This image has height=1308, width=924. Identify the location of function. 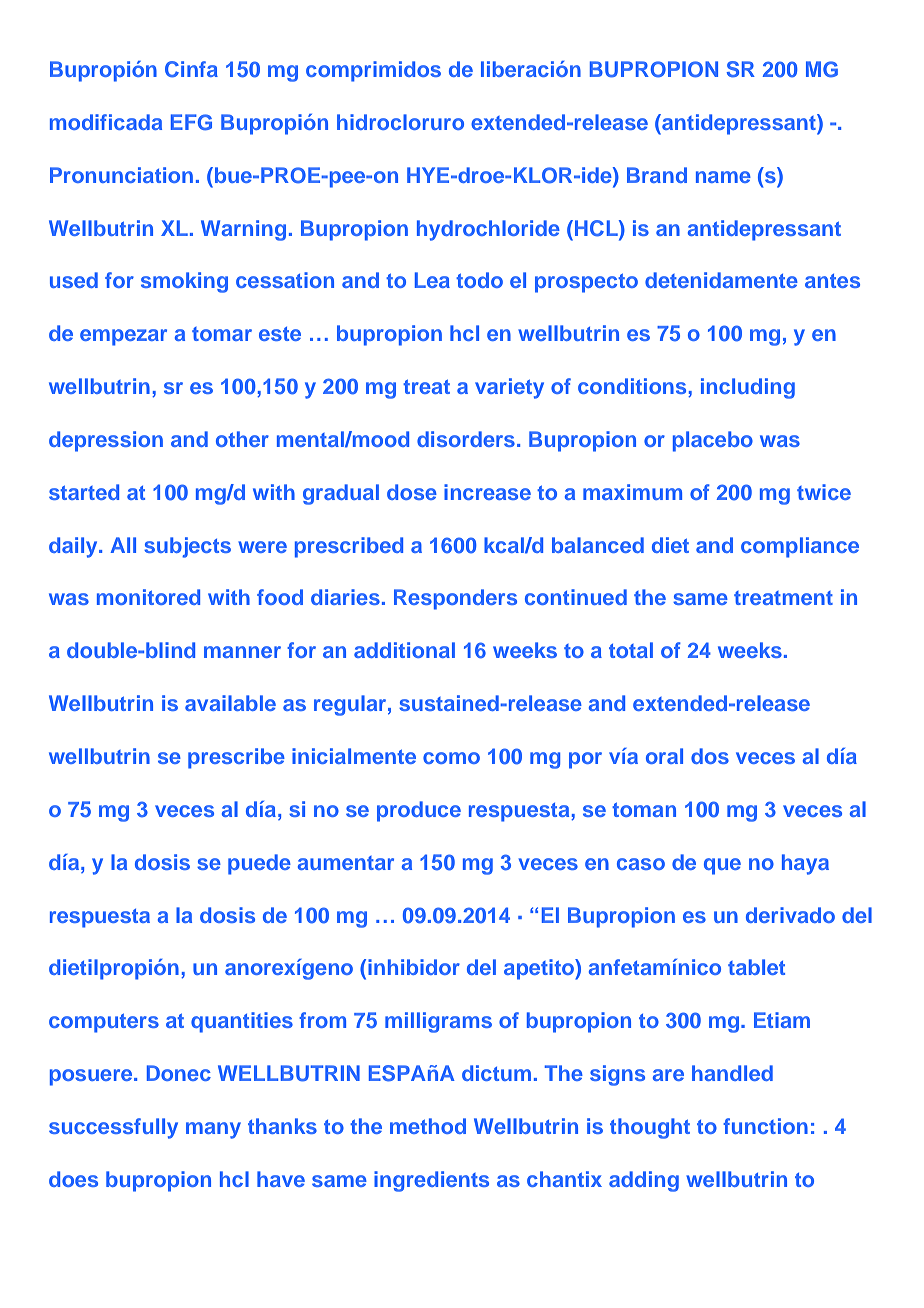
(765, 1126).
